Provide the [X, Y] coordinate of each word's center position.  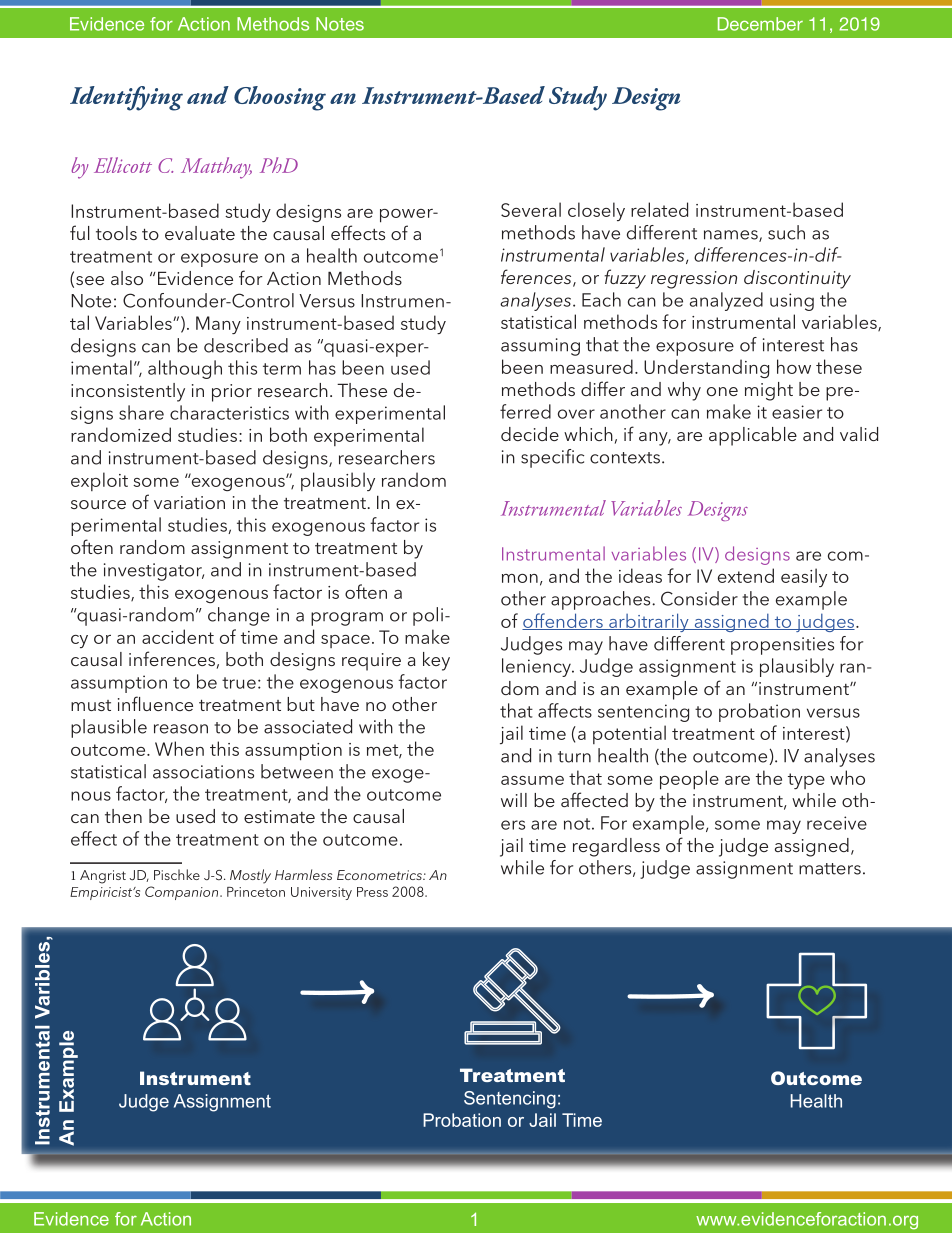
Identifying [126, 98]
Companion [183, 893]
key [436, 661]
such [786, 232]
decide [530, 434]
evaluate [200, 233]
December [760, 24]
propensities [782, 646]
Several [531, 209]
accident [178, 636]
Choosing [280, 98]
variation [189, 502]
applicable [753, 436]
